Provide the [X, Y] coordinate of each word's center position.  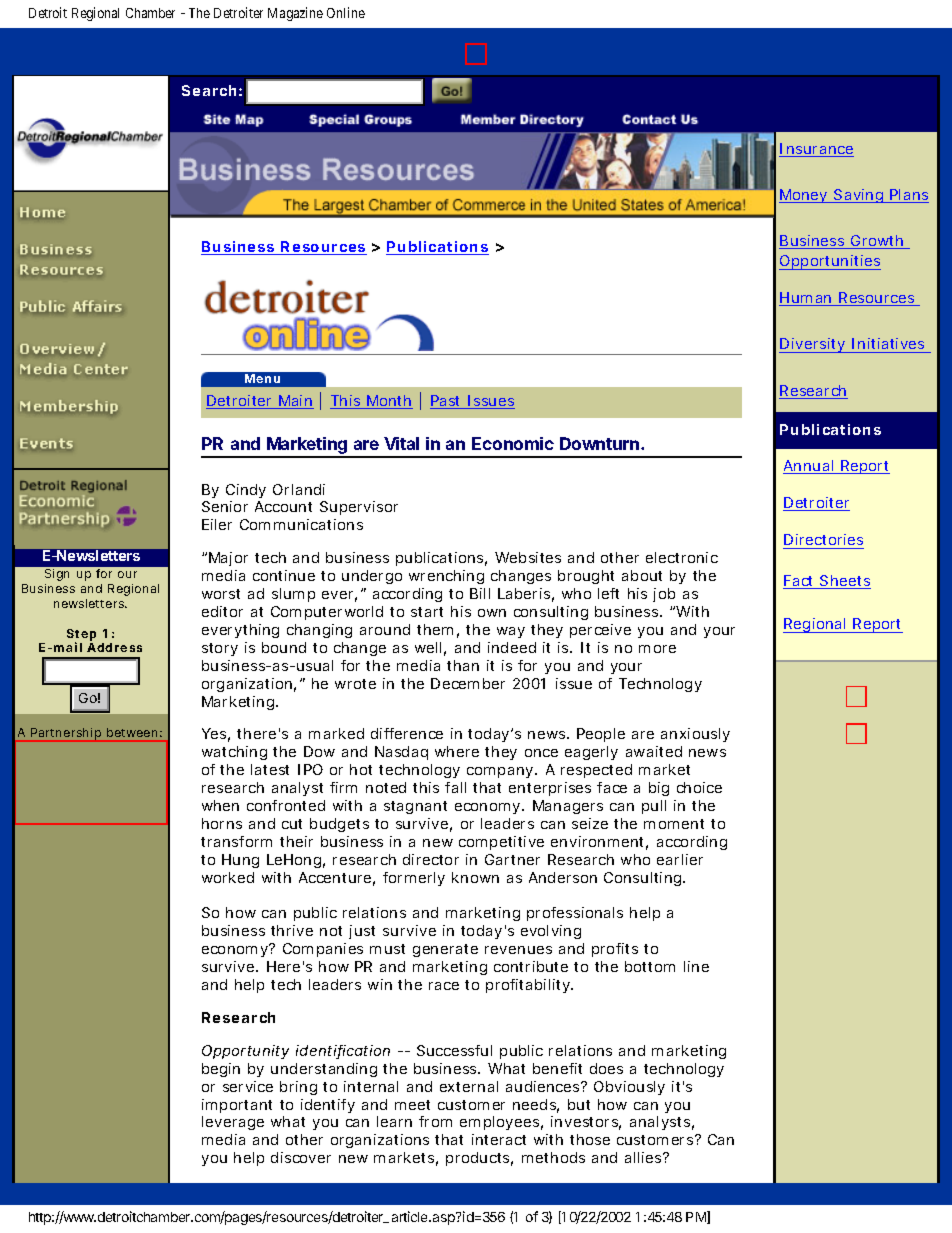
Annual [810, 467]
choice [699, 787]
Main [295, 402]
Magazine [295, 14]
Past [447, 402]
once [541, 753]
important [237, 1106]
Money [805, 196]
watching [234, 753]
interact [499, 1139]
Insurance [816, 150]
